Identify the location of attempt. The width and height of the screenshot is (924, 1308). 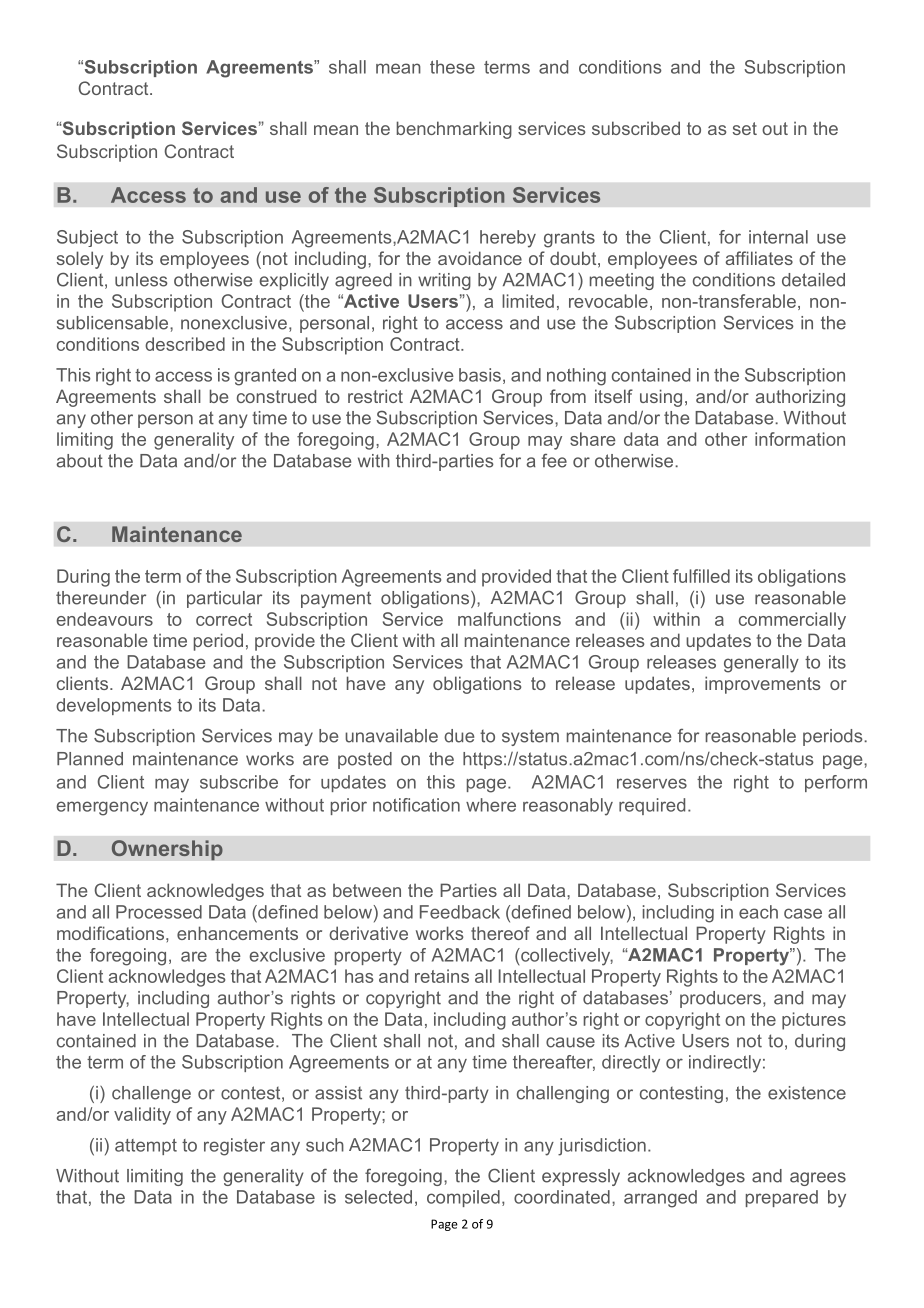
(146, 1147).
